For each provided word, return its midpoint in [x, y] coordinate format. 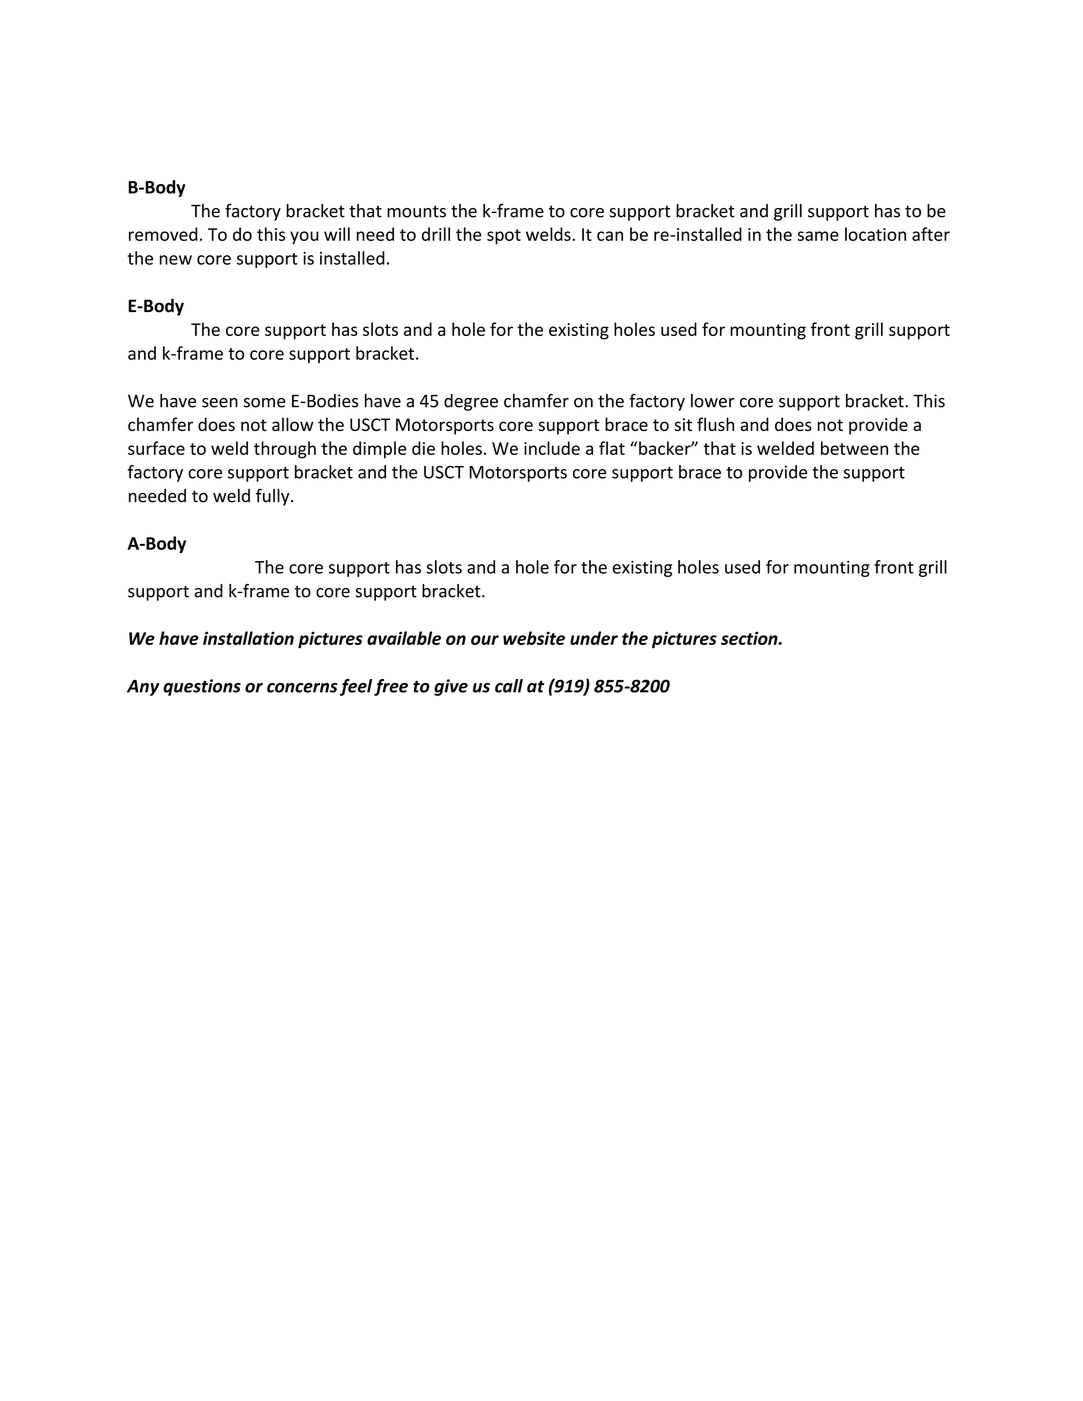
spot [504, 237]
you [304, 238]
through [285, 450]
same [818, 236]
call [509, 686]
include [552, 448]
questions [202, 687]
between [854, 448]
